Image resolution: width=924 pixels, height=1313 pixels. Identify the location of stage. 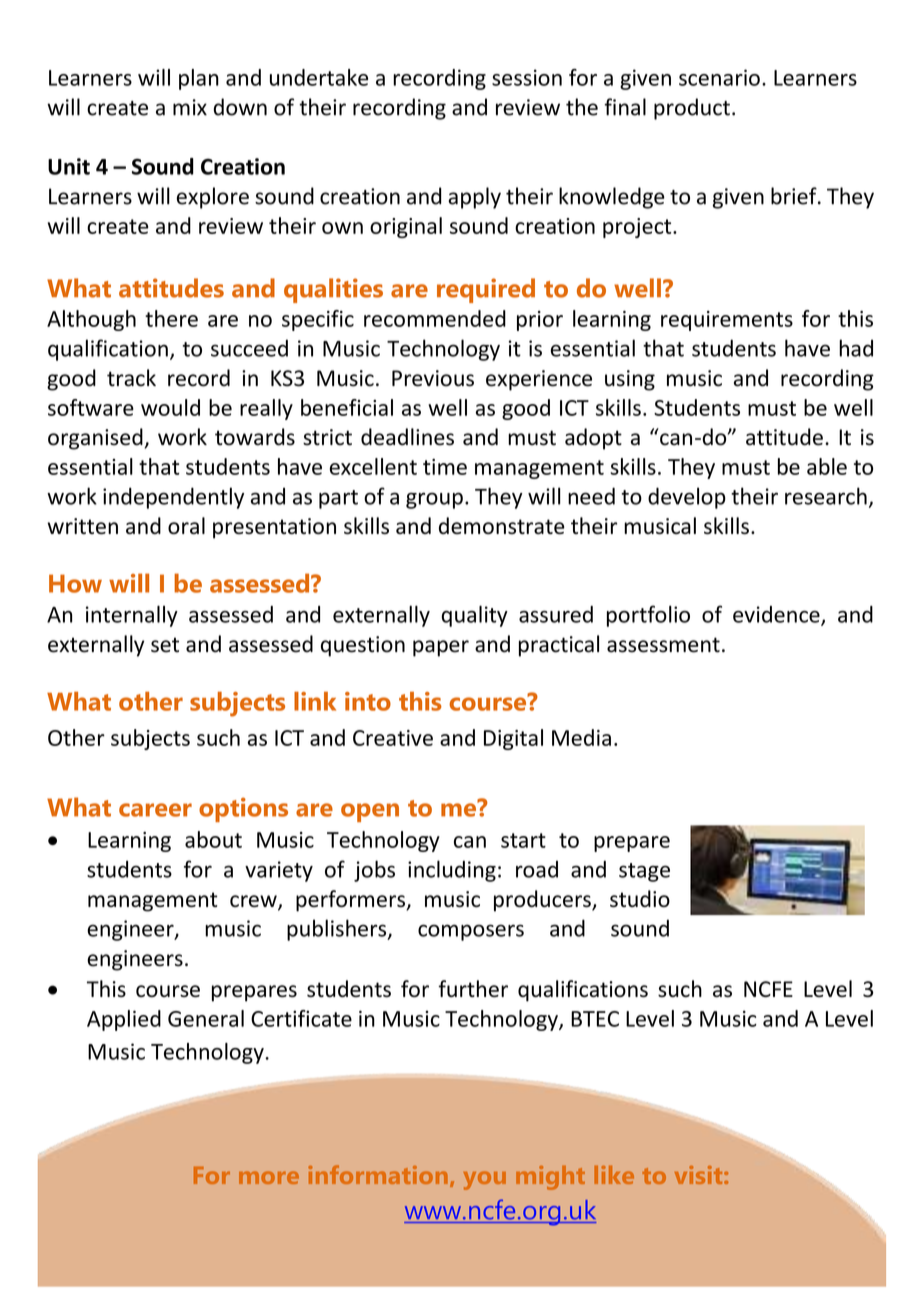
(644, 872).
